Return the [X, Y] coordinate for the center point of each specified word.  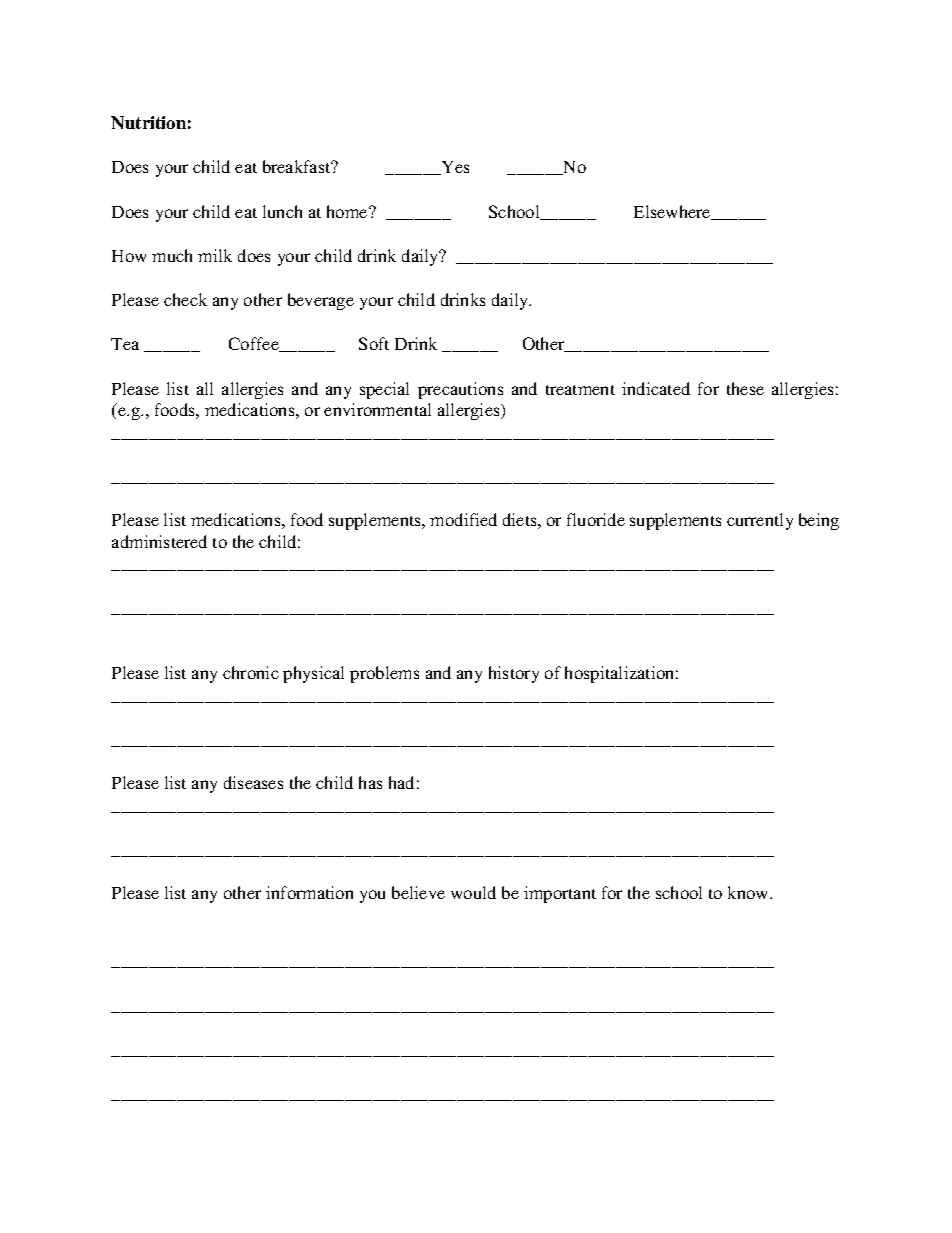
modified [463, 519]
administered [159, 541]
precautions [460, 390]
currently [760, 521]
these [745, 388]
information [309, 892]
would [473, 892]
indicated [656, 388]
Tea [125, 344]
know [749, 892]
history [514, 674]
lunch [282, 211]
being [819, 521]
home [348, 211]
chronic [251, 672]
